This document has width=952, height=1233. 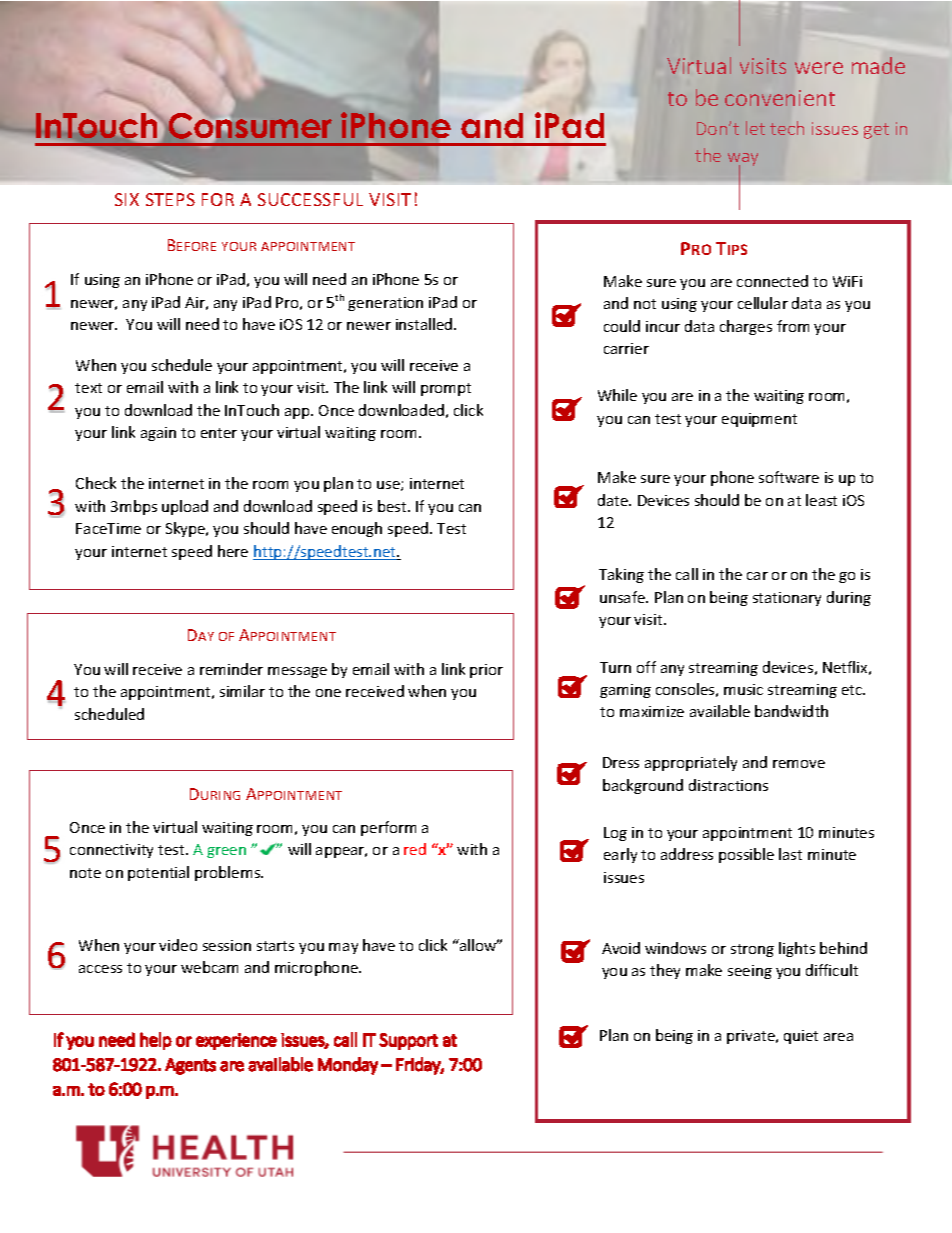 I want to click on SUCCESSFUL, so click(x=310, y=199).
